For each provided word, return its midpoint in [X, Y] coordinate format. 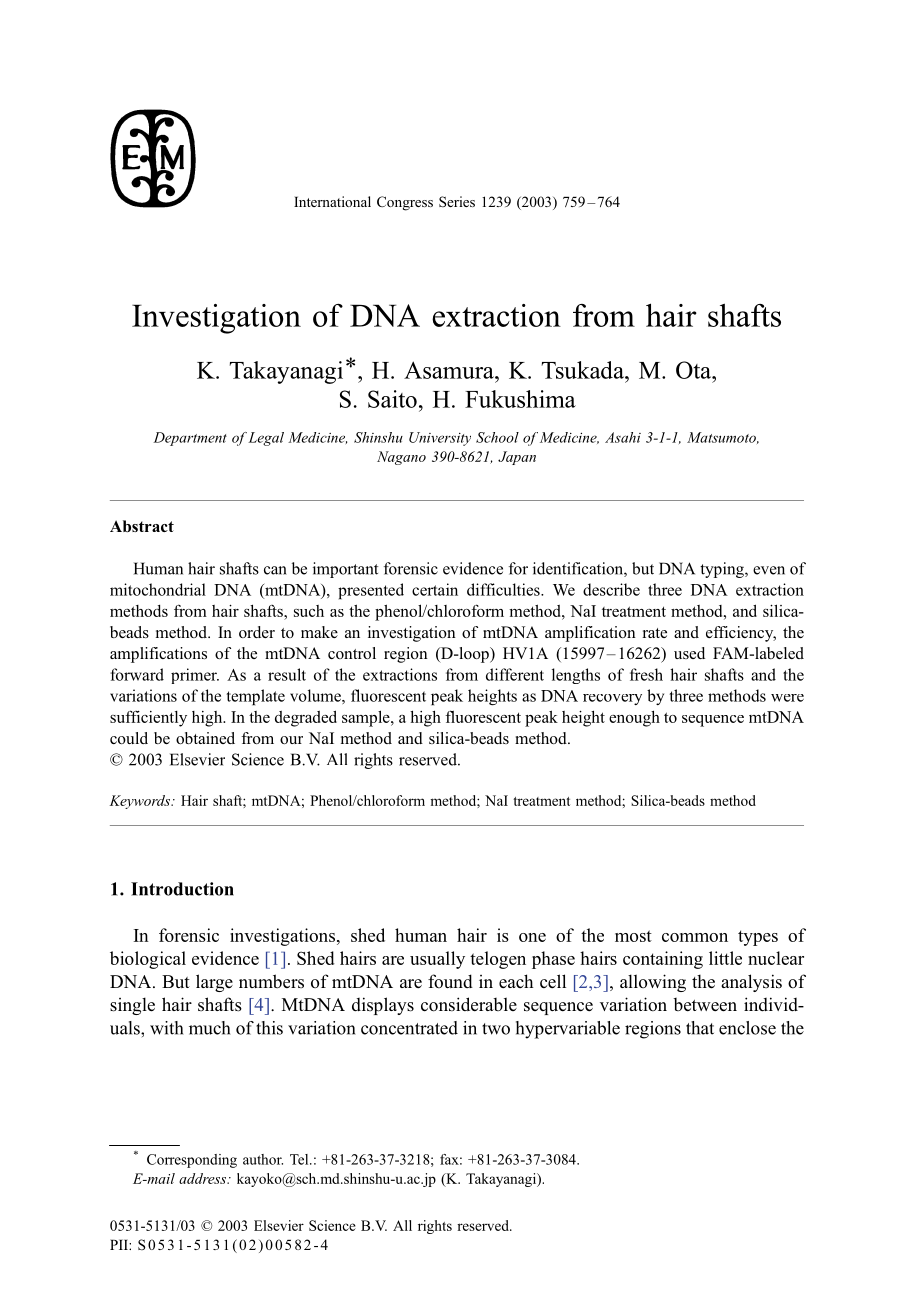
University [440, 439]
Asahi [623, 437]
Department [190, 439]
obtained [205, 738]
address [204, 1178]
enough [634, 718]
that [700, 1028]
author [263, 1159]
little [725, 958]
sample [367, 718]
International [332, 201]
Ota [695, 370]
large [214, 983]
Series [457, 201]
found [450, 981]
